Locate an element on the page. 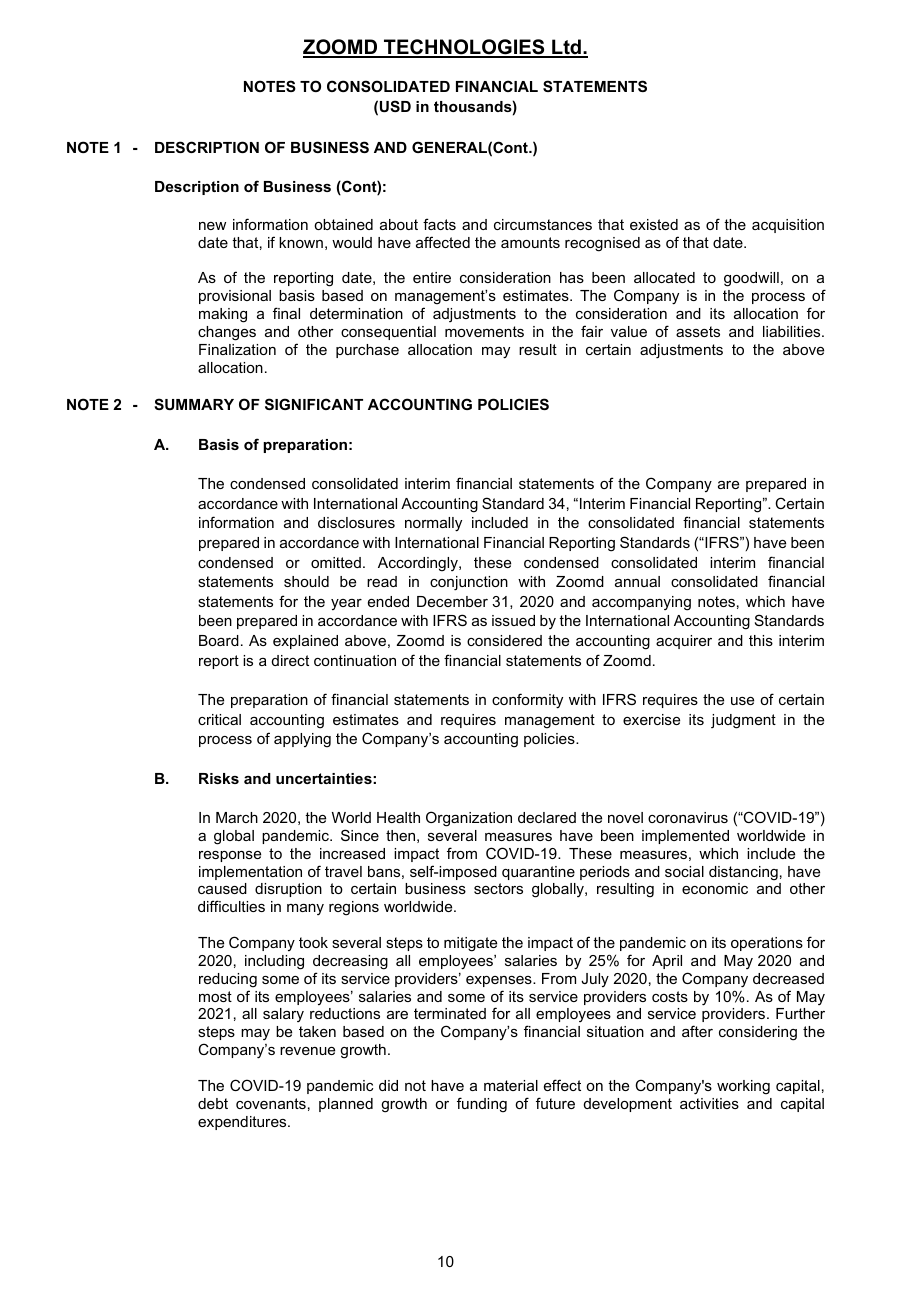 This page has height=1308, width=924. TECHNOLOGIES is located at coordinates (464, 48).
